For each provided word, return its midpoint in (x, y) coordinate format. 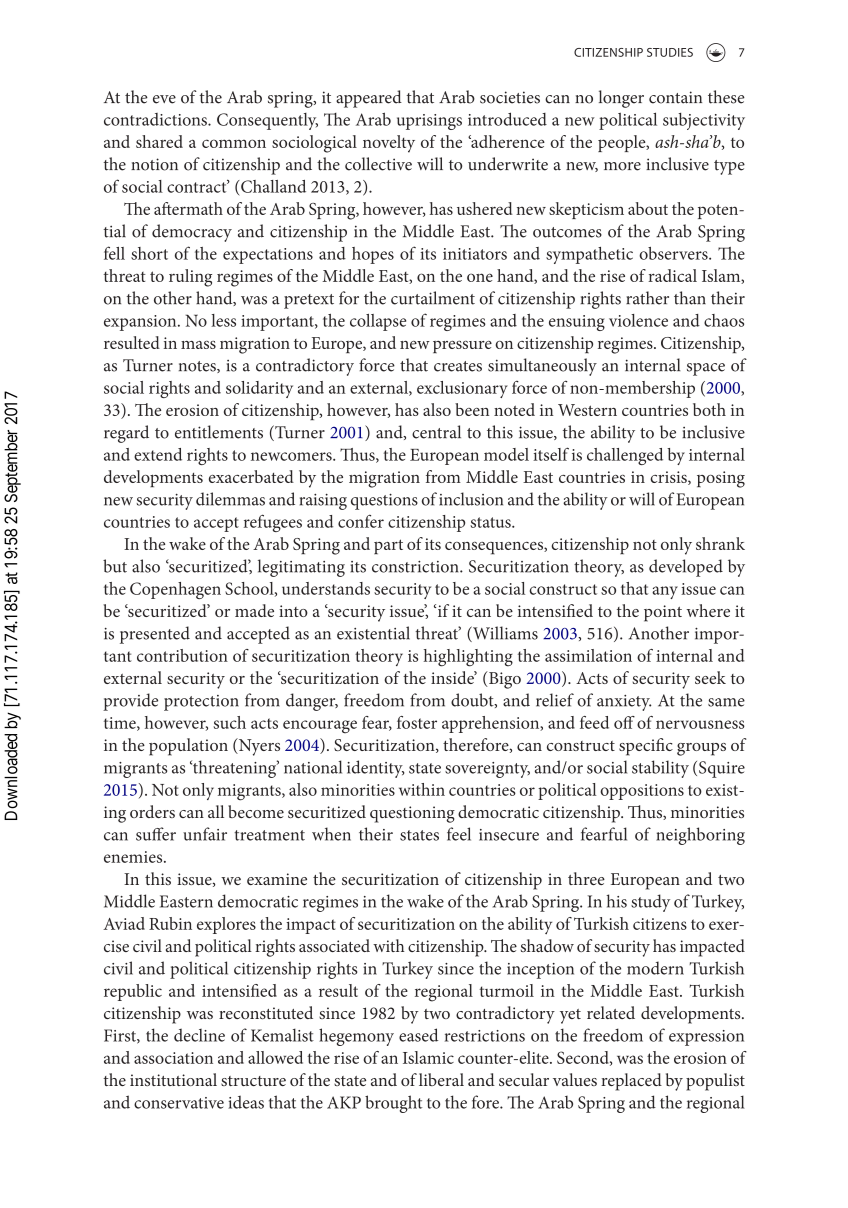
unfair (205, 834)
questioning (412, 814)
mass (198, 345)
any (665, 592)
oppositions (642, 792)
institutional (173, 1079)
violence (638, 320)
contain (675, 97)
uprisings (429, 122)
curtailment (433, 298)
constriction (416, 567)
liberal (441, 1079)
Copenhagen (175, 590)
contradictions (156, 119)
